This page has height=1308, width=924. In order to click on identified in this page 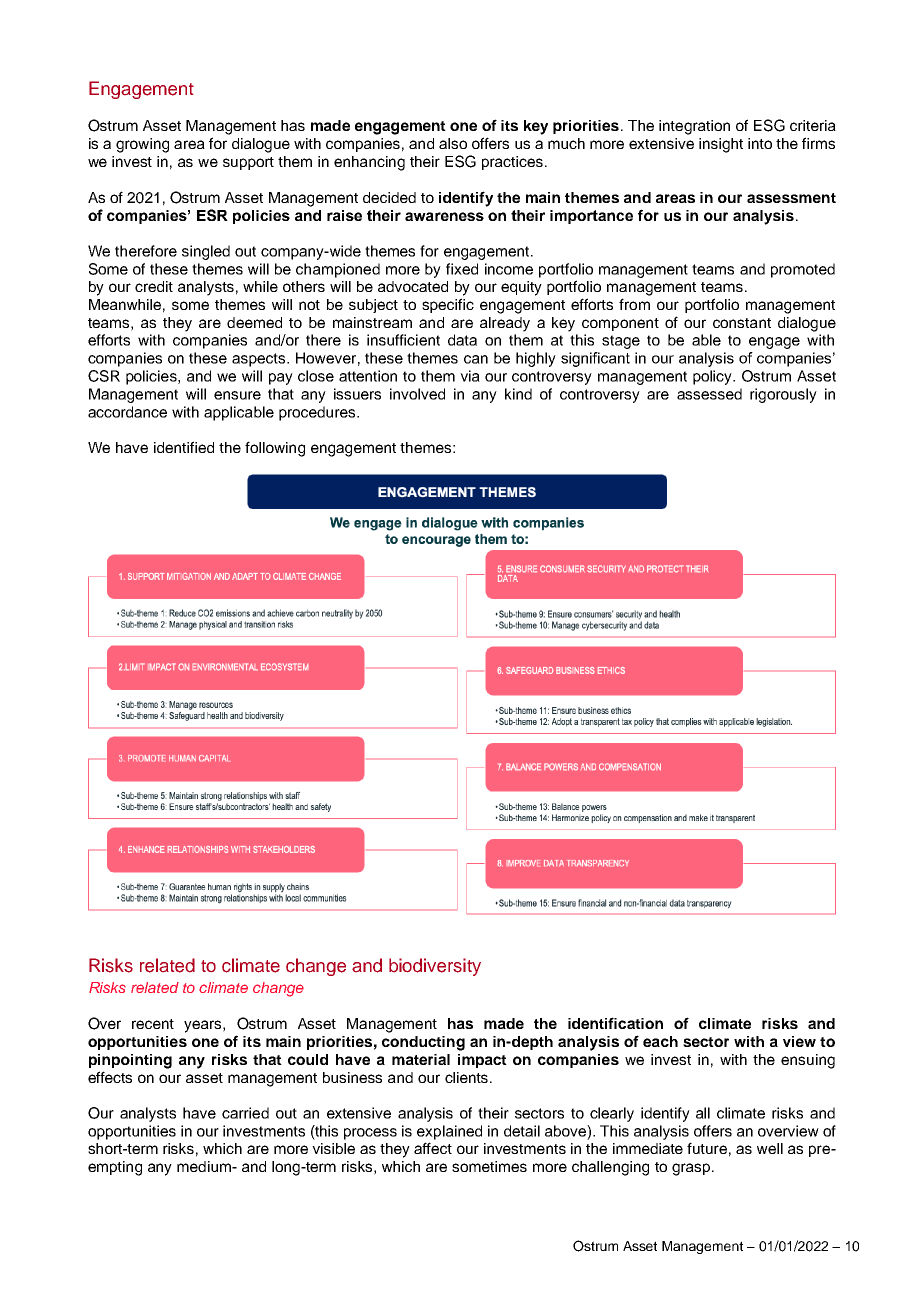, I will do `click(184, 447)`.
